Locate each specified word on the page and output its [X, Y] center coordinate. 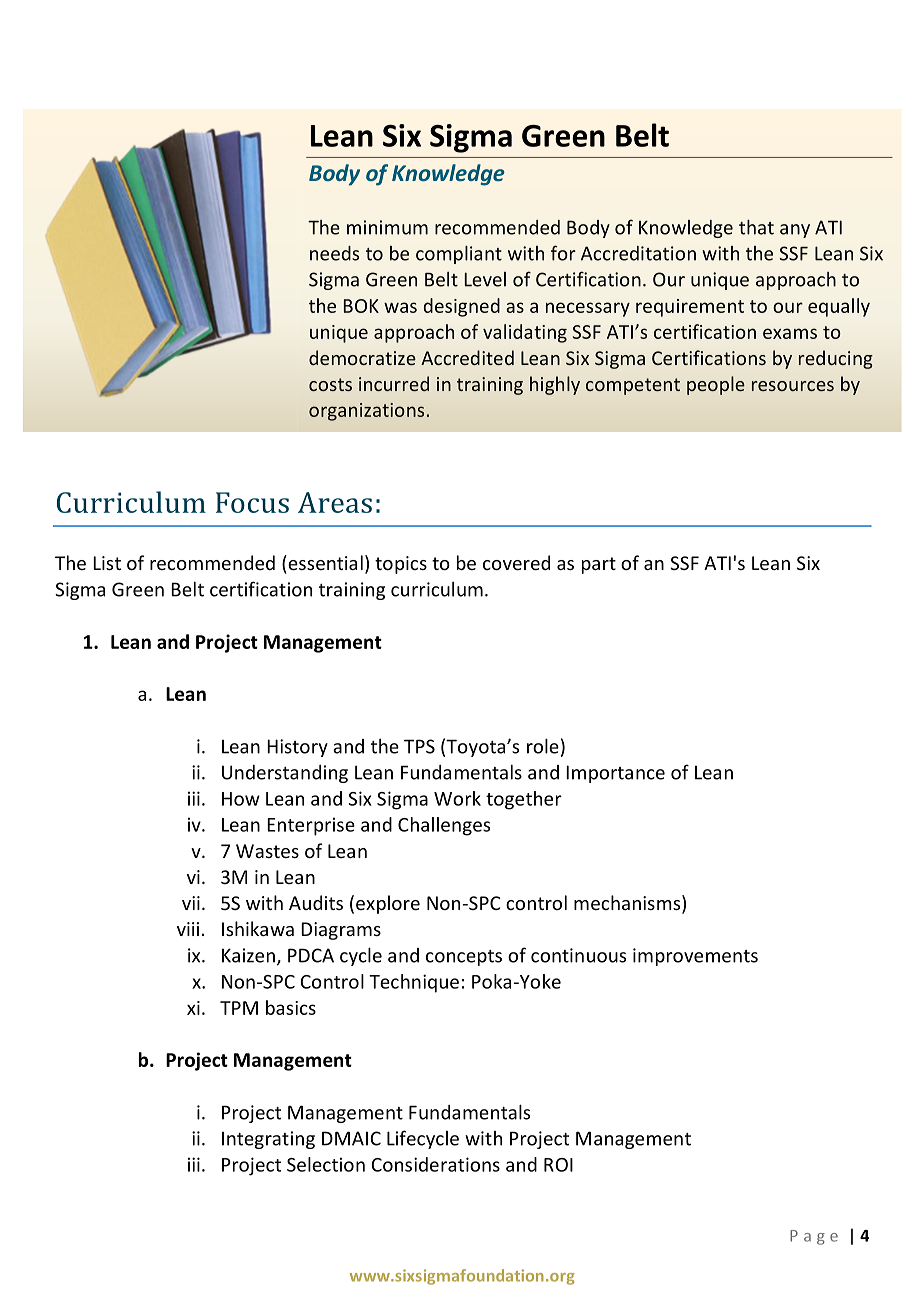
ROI [558, 1165]
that [756, 227]
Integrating [268, 1140]
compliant [459, 255]
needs [334, 253]
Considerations [435, 1164]
